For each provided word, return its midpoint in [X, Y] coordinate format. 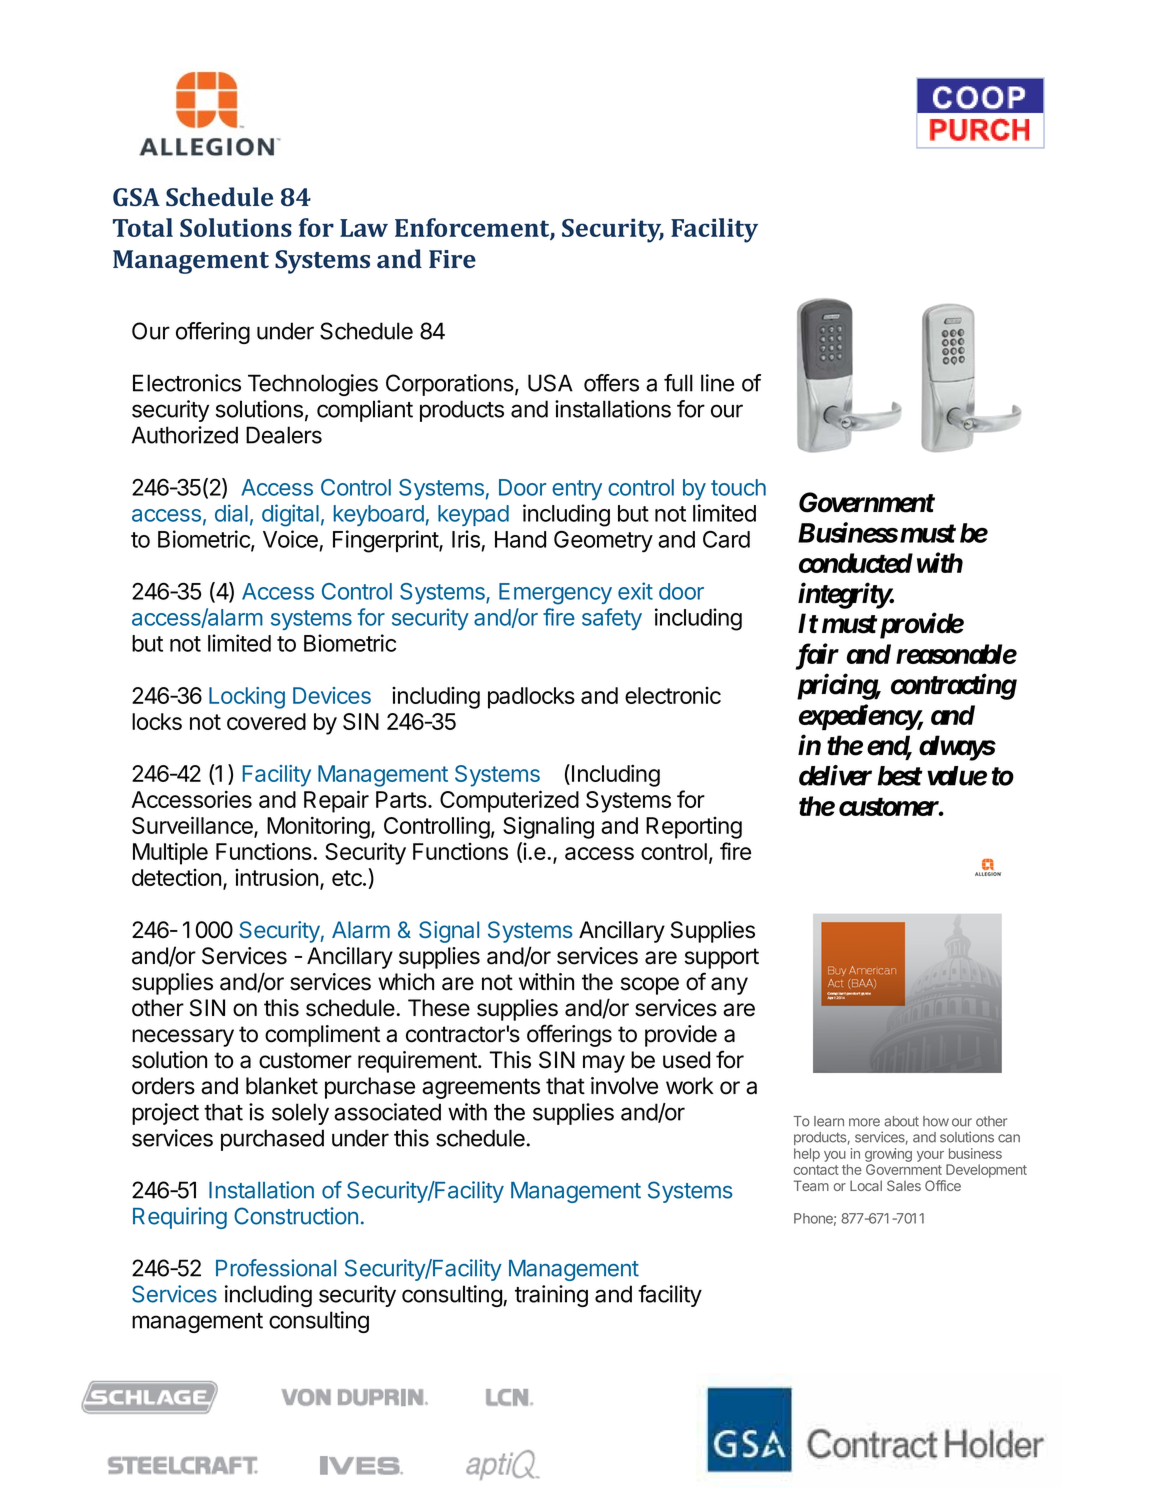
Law [364, 228]
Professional [276, 1268]
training [551, 1296]
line [717, 383]
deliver [835, 775]
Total [143, 227]
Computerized [509, 801]
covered [266, 721]
